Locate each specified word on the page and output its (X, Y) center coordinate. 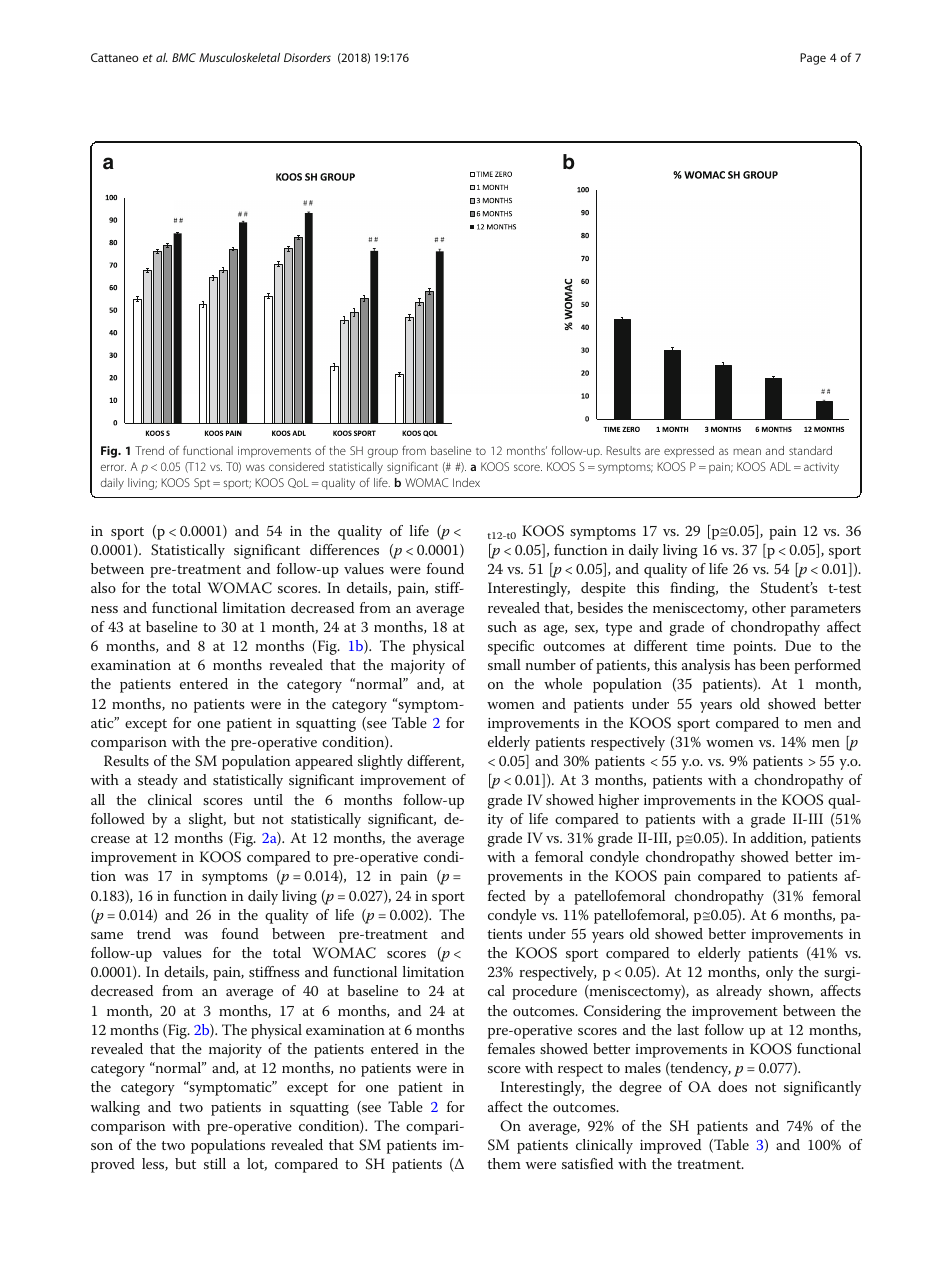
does (732, 1086)
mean (747, 451)
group (383, 453)
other (769, 607)
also (103, 587)
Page (813, 59)
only (779, 973)
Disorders (307, 57)
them (504, 1163)
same (107, 935)
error (113, 467)
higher (619, 801)
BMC (184, 57)
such (502, 626)
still (215, 1163)
